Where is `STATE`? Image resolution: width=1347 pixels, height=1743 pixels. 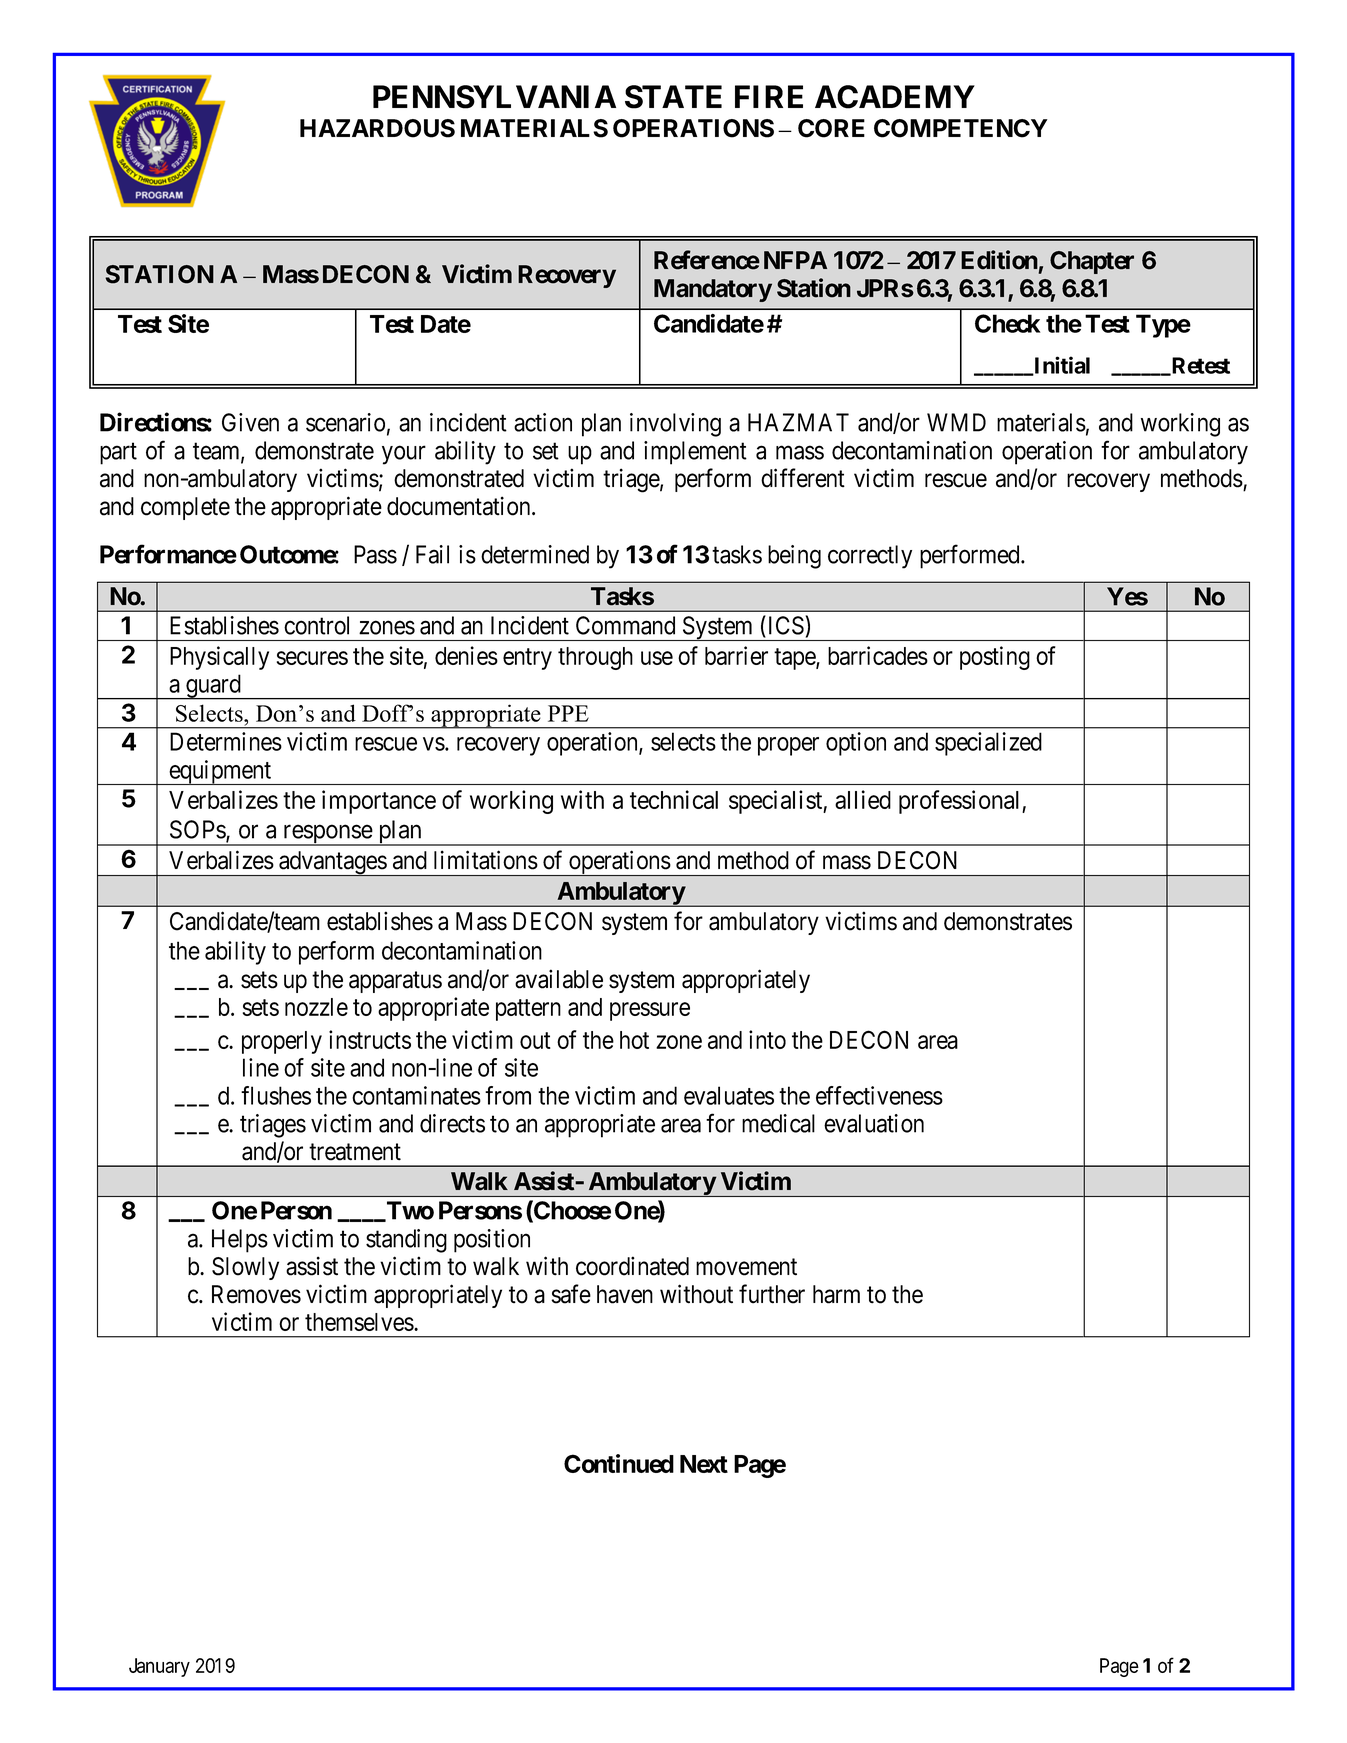
STATE is located at coordinates (673, 97).
